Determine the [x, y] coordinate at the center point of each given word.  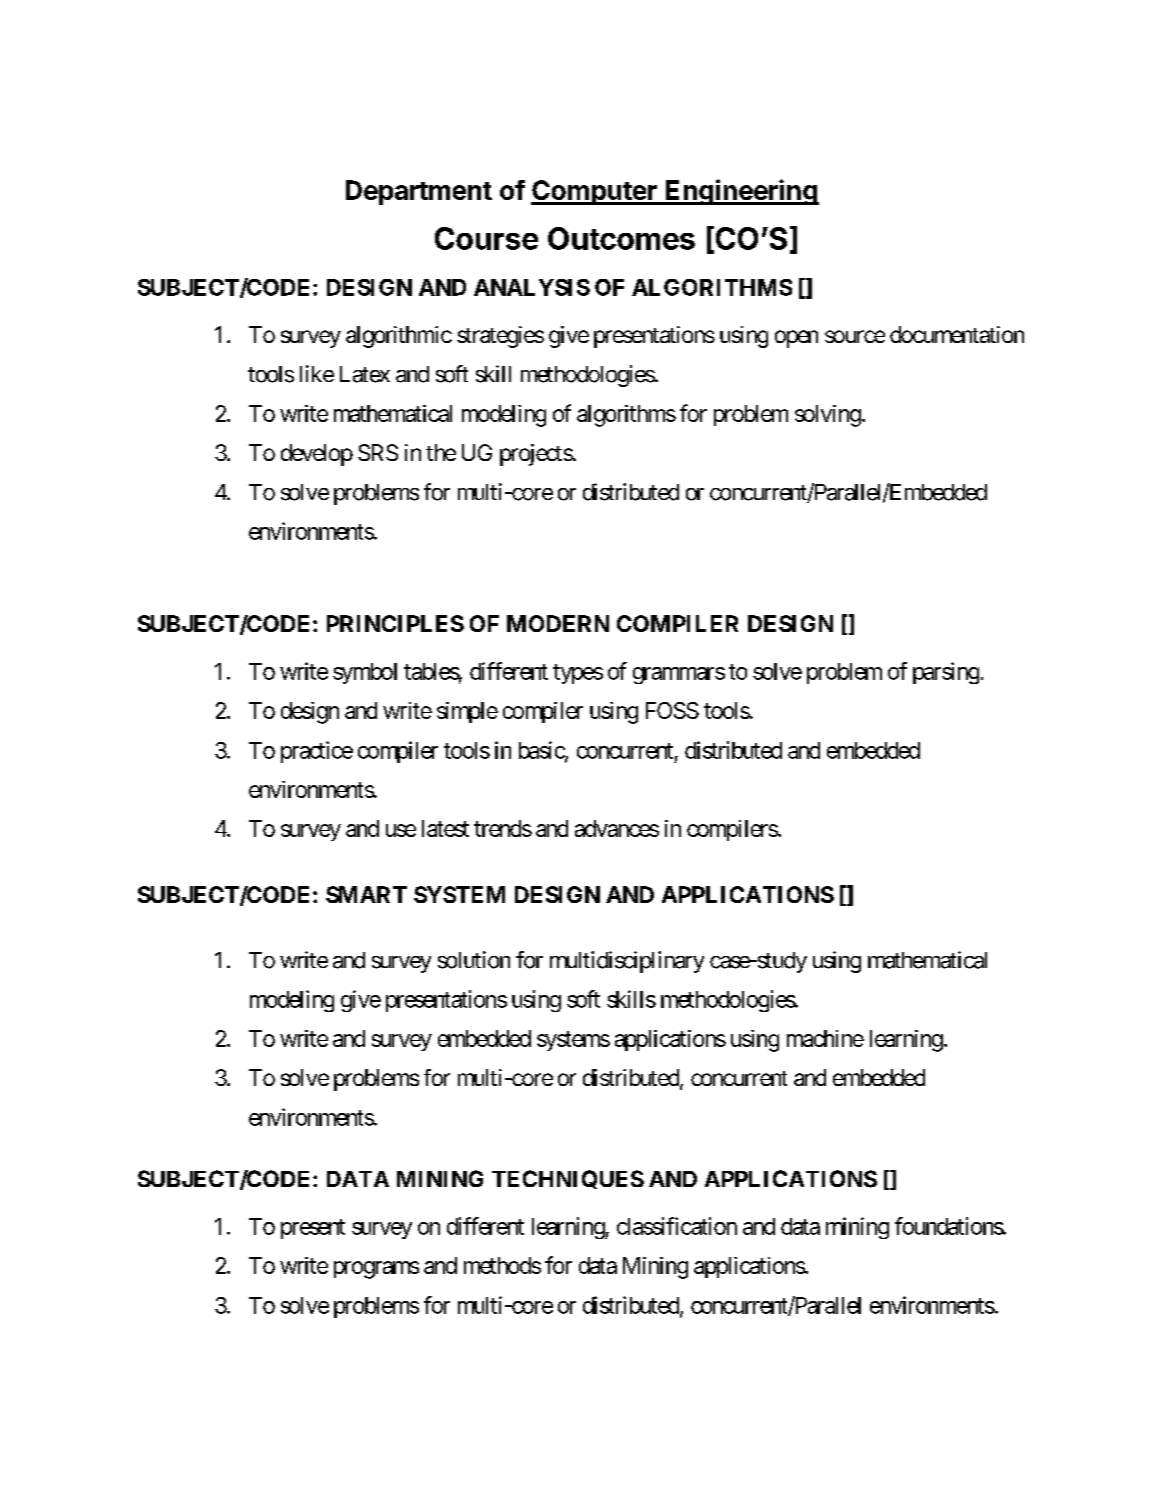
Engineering [741, 192]
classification [677, 1226]
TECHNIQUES [568, 1179]
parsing [946, 673]
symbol [365, 673]
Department [419, 192]
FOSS [672, 710]
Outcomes [621, 238]
